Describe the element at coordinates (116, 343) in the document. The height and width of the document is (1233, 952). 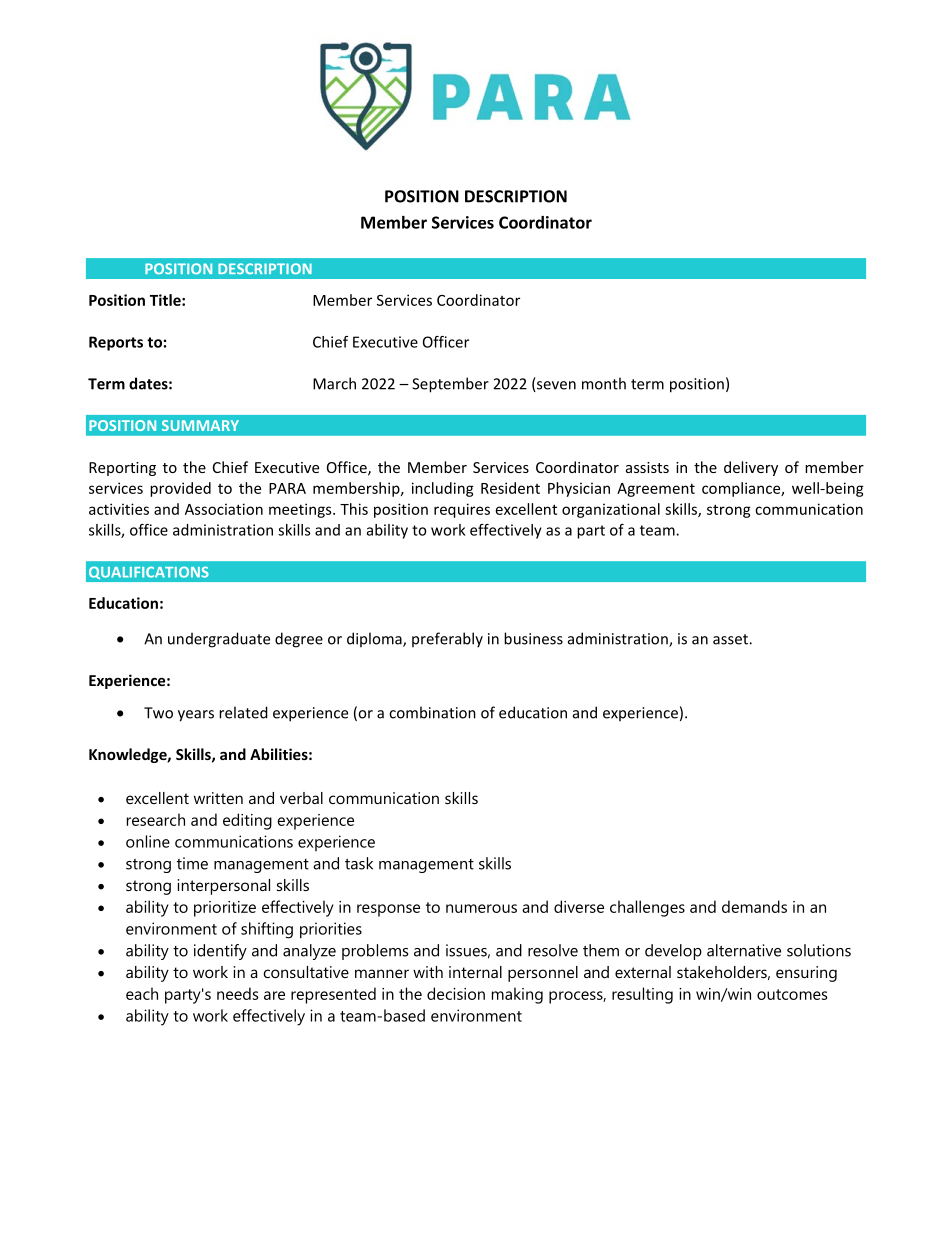
I see `Reports` at that location.
